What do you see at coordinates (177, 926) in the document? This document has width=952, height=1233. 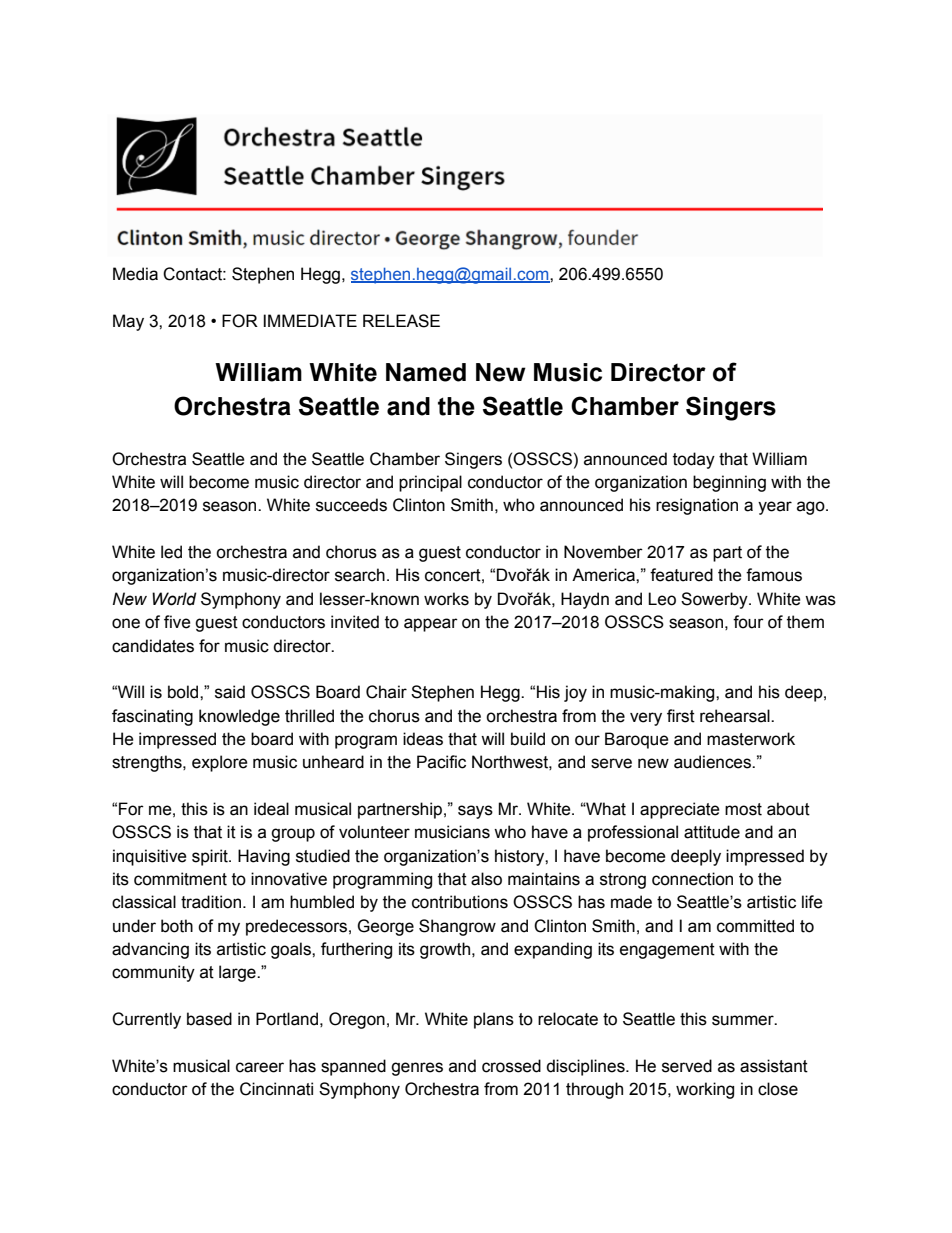 I see `both` at bounding box center [177, 926].
